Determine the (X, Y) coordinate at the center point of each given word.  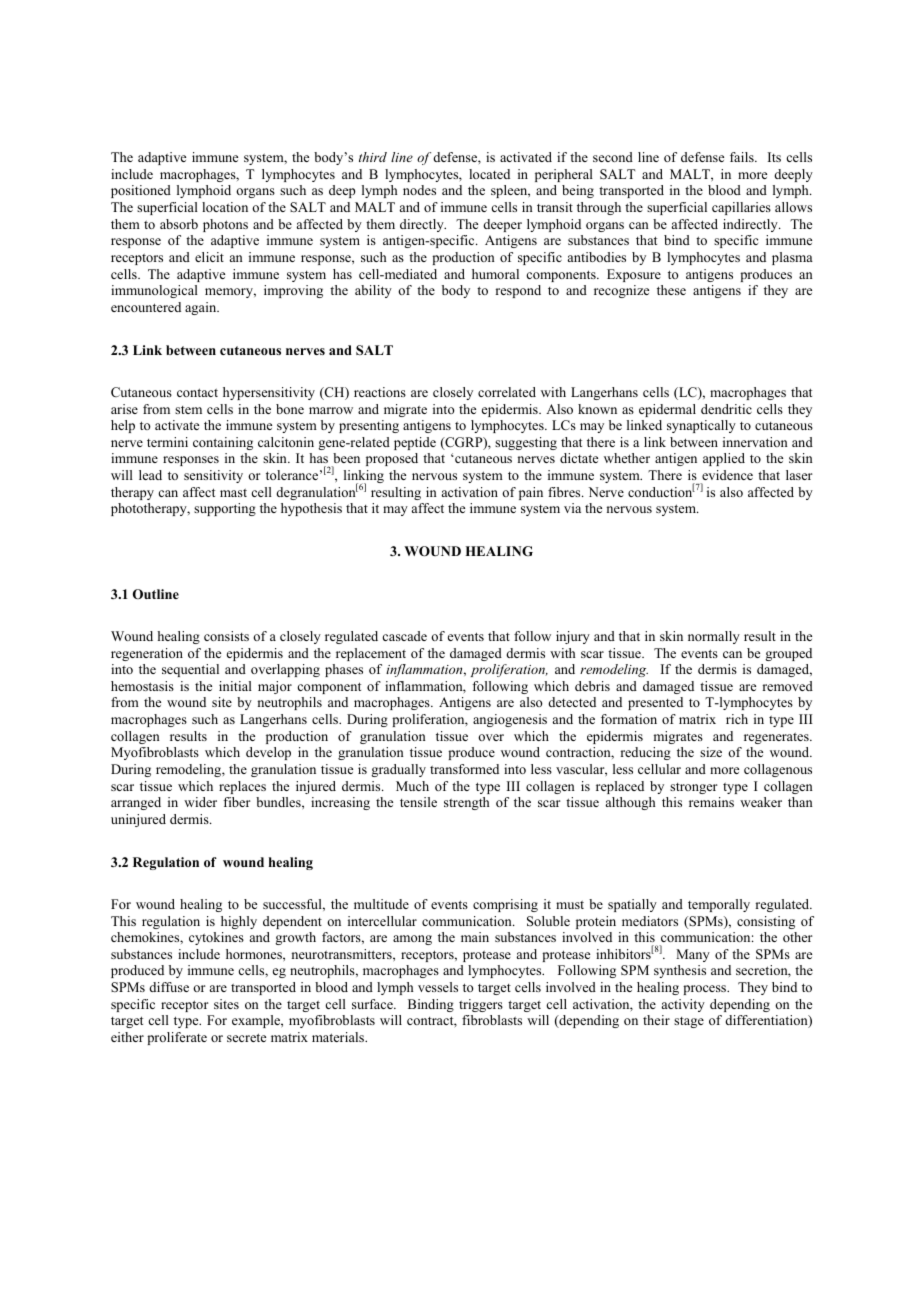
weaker (761, 802)
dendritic (726, 409)
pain (531, 493)
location (225, 207)
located (489, 174)
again (202, 308)
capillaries (741, 208)
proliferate (177, 1038)
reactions (380, 392)
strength (466, 803)
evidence (727, 475)
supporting (225, 509)
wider (200, 802)
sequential (190, 670)
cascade (404, 636)
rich (737, 719)
